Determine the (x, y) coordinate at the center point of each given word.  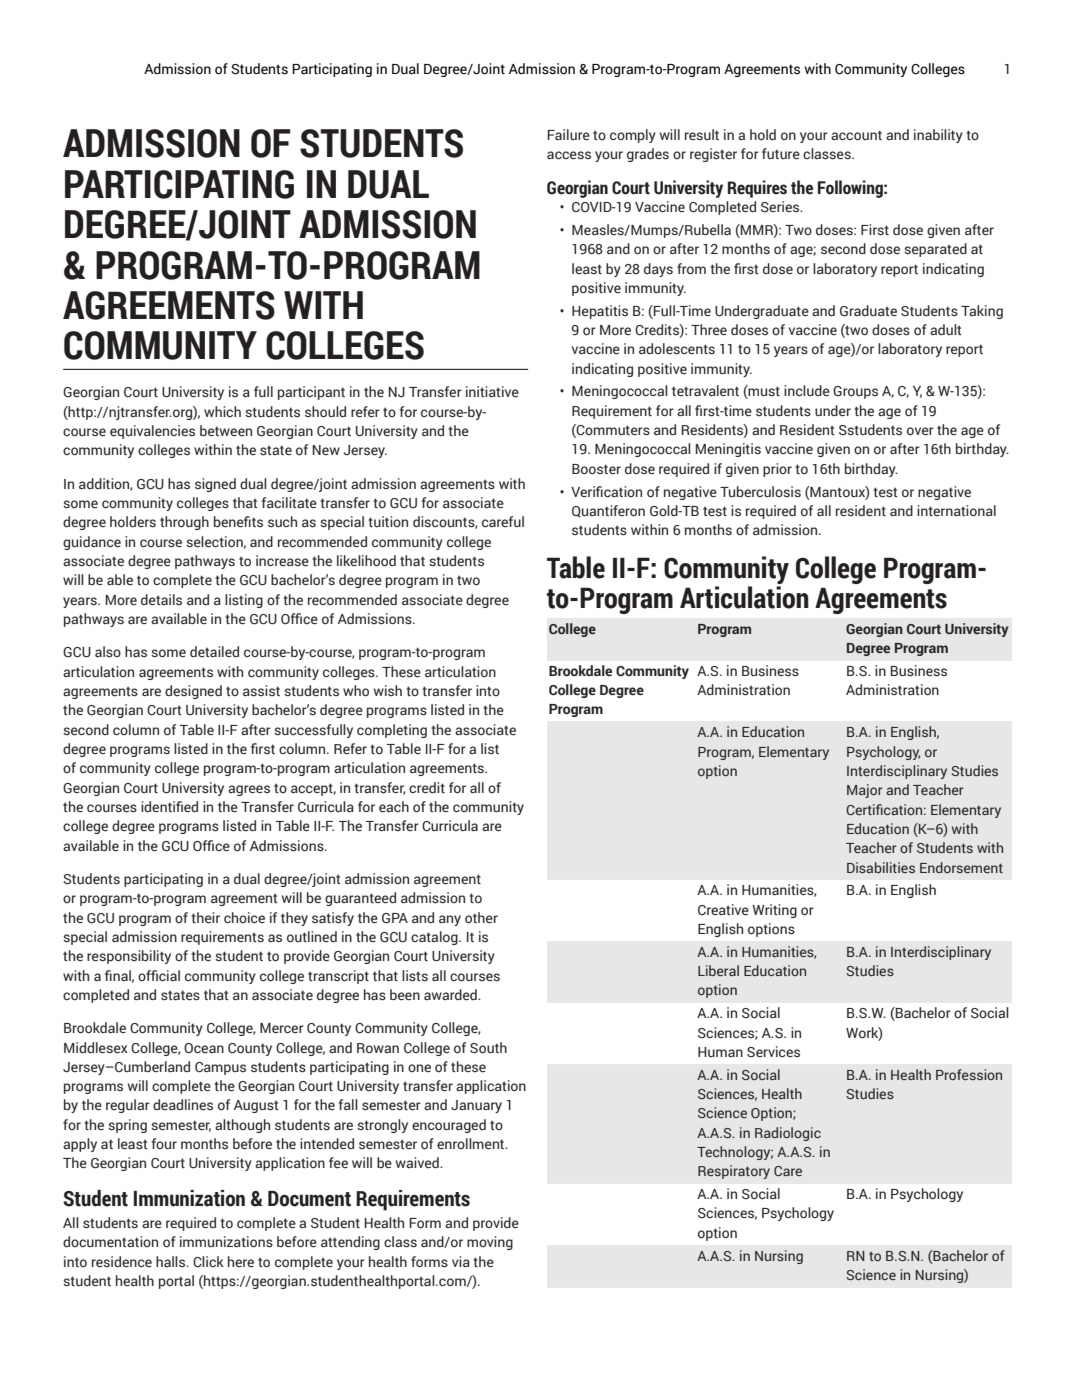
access (569, 155)
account (856, 135)
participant (311, 393)
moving (490, 1243)
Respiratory (734, 1172)
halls (172, 1261)
